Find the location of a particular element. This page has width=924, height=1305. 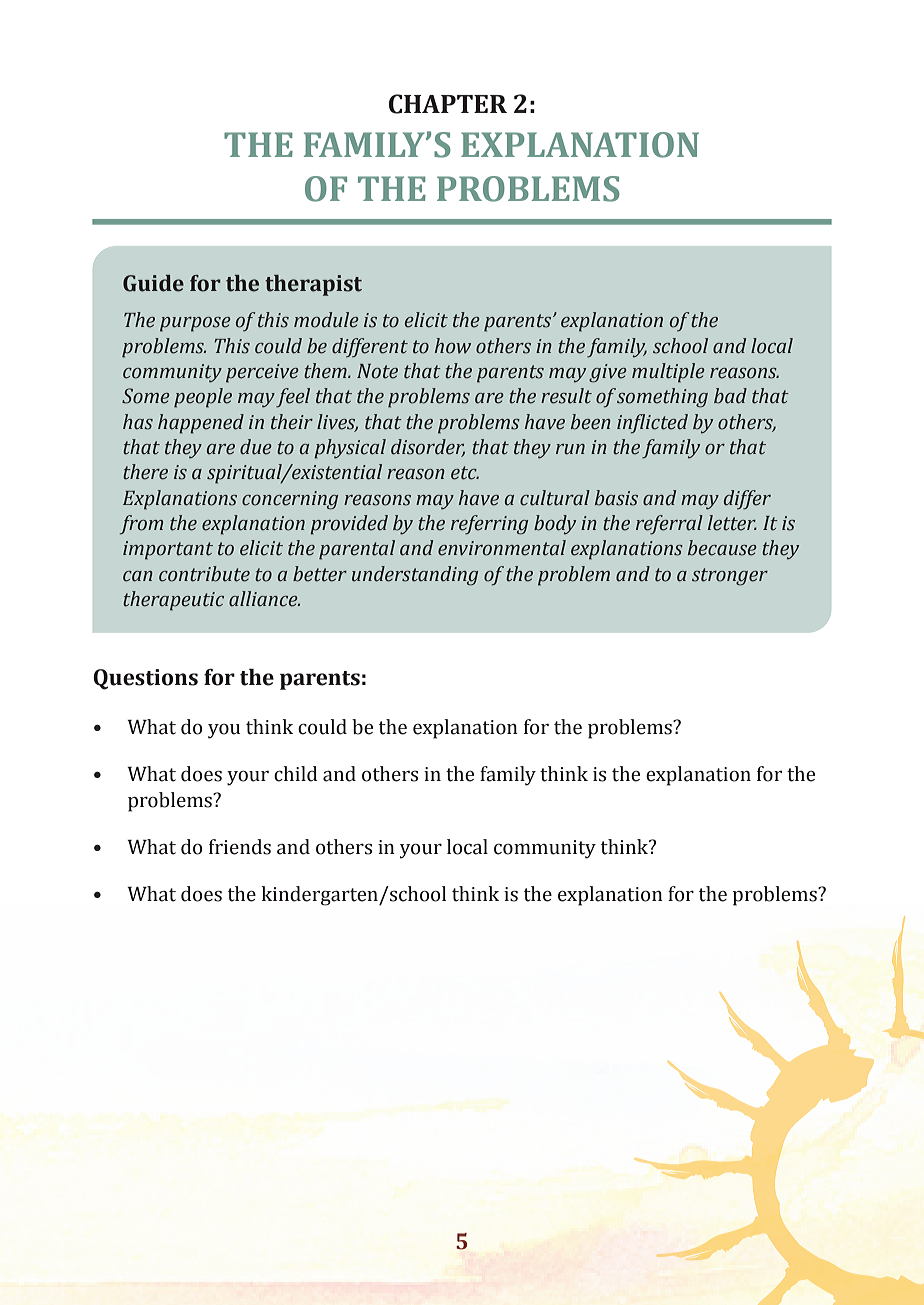

inflicted is located at coordinates (652, 424).
